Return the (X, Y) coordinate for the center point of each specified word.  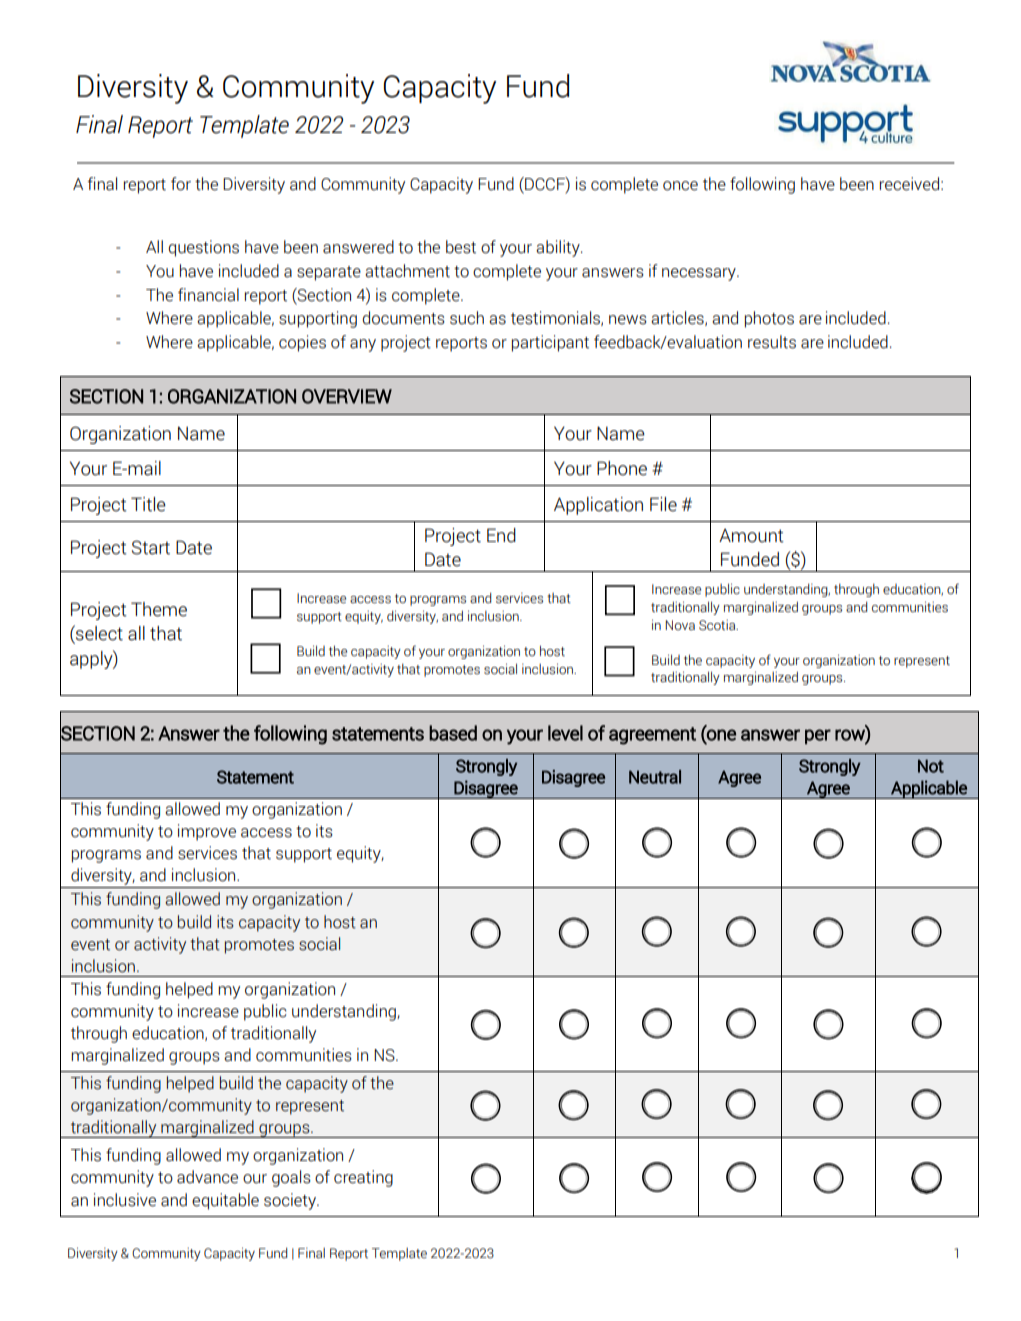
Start (151, 547)
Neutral (655, 777)
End (501, 535)
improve (207, 832)
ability (559, 248)
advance (207, 1177)
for (181, 184)
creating (363, 1178)
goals (291, 1178)
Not (931, 766)
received (909, 184)
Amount (751, 536)
